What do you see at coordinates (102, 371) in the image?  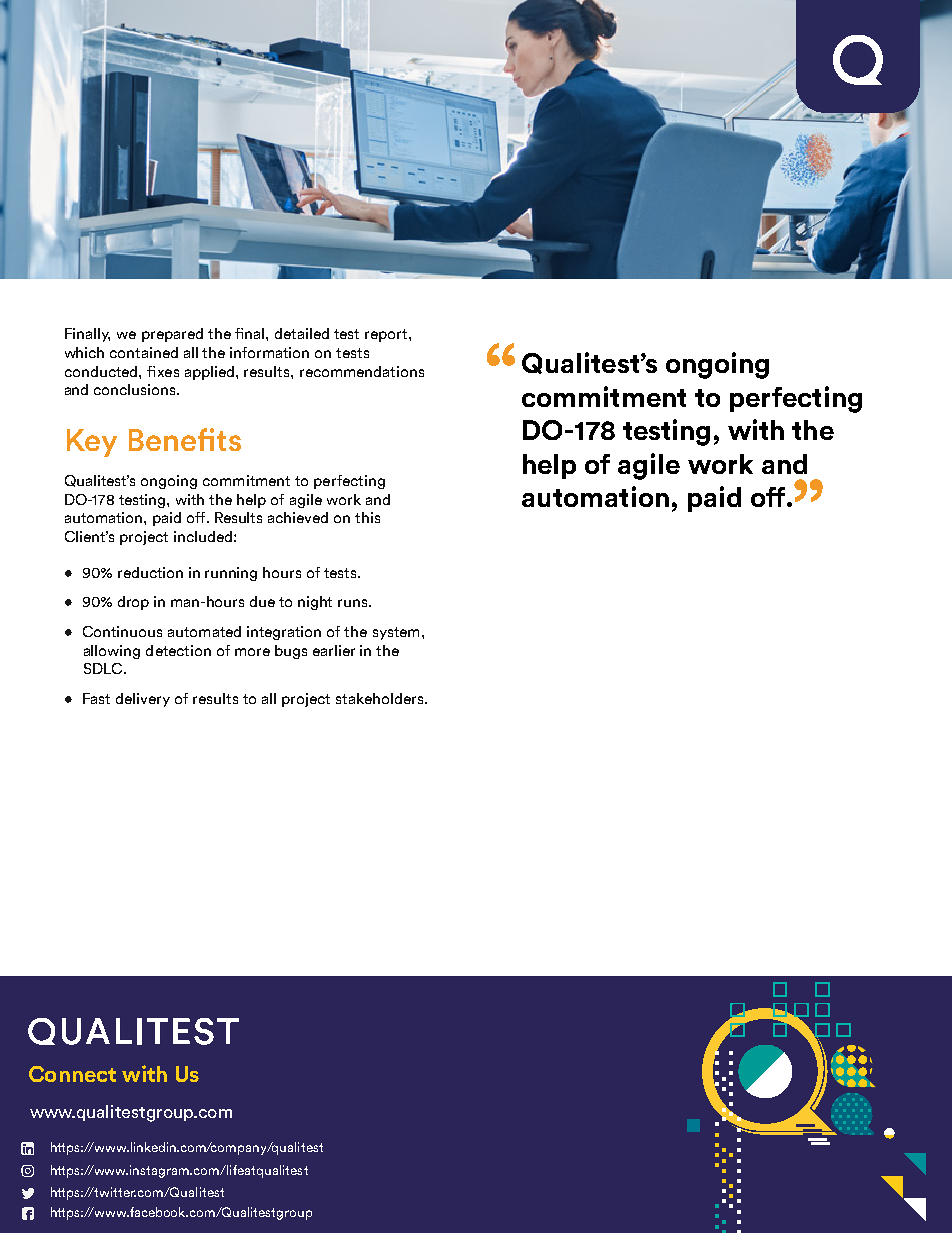 I see `conducted` at bounding box center [102, 371].
